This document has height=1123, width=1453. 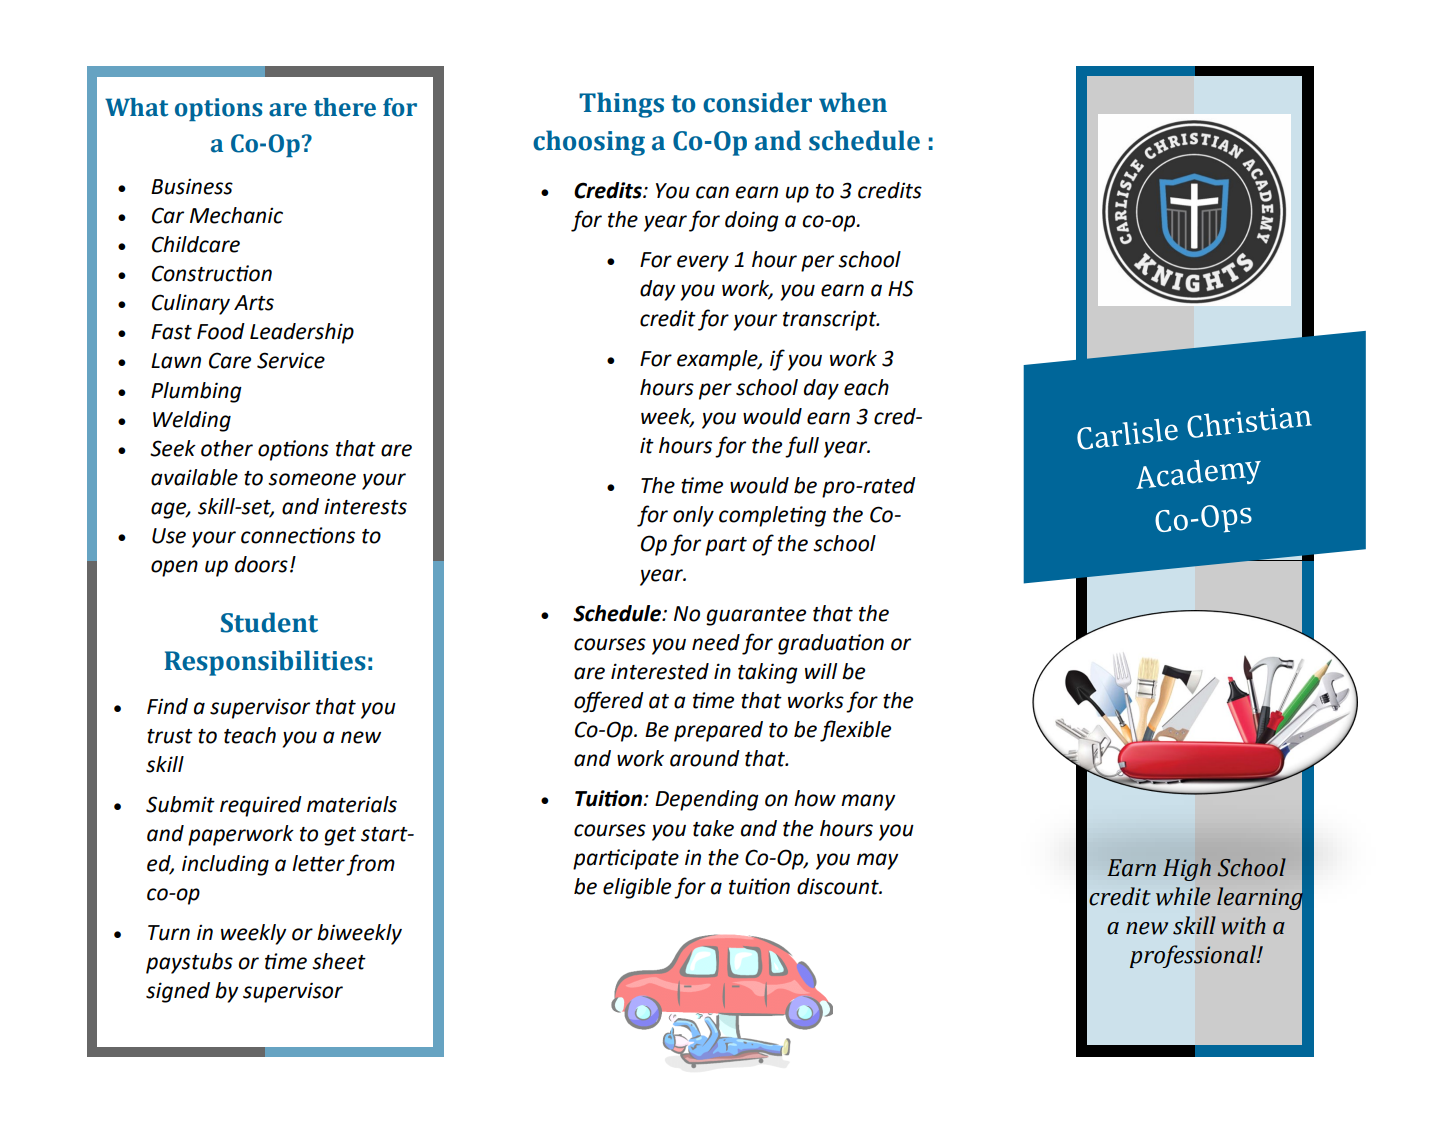 What do you see at coordinates (660, 671) in the document?
I see `interested` at bounding box center [660, 671].
